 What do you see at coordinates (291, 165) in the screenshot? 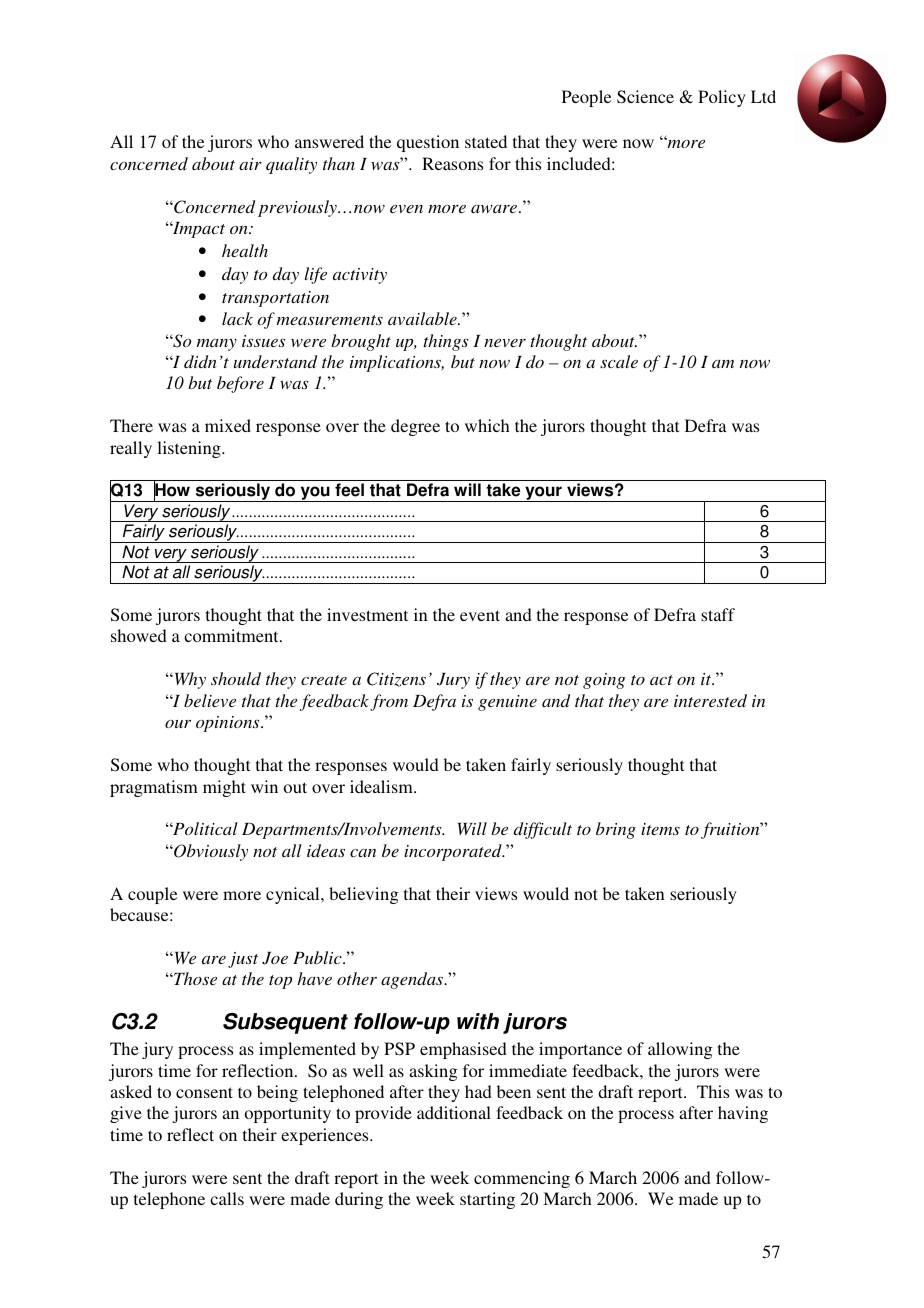
I see `quality` at bounding box center [291, 165].
